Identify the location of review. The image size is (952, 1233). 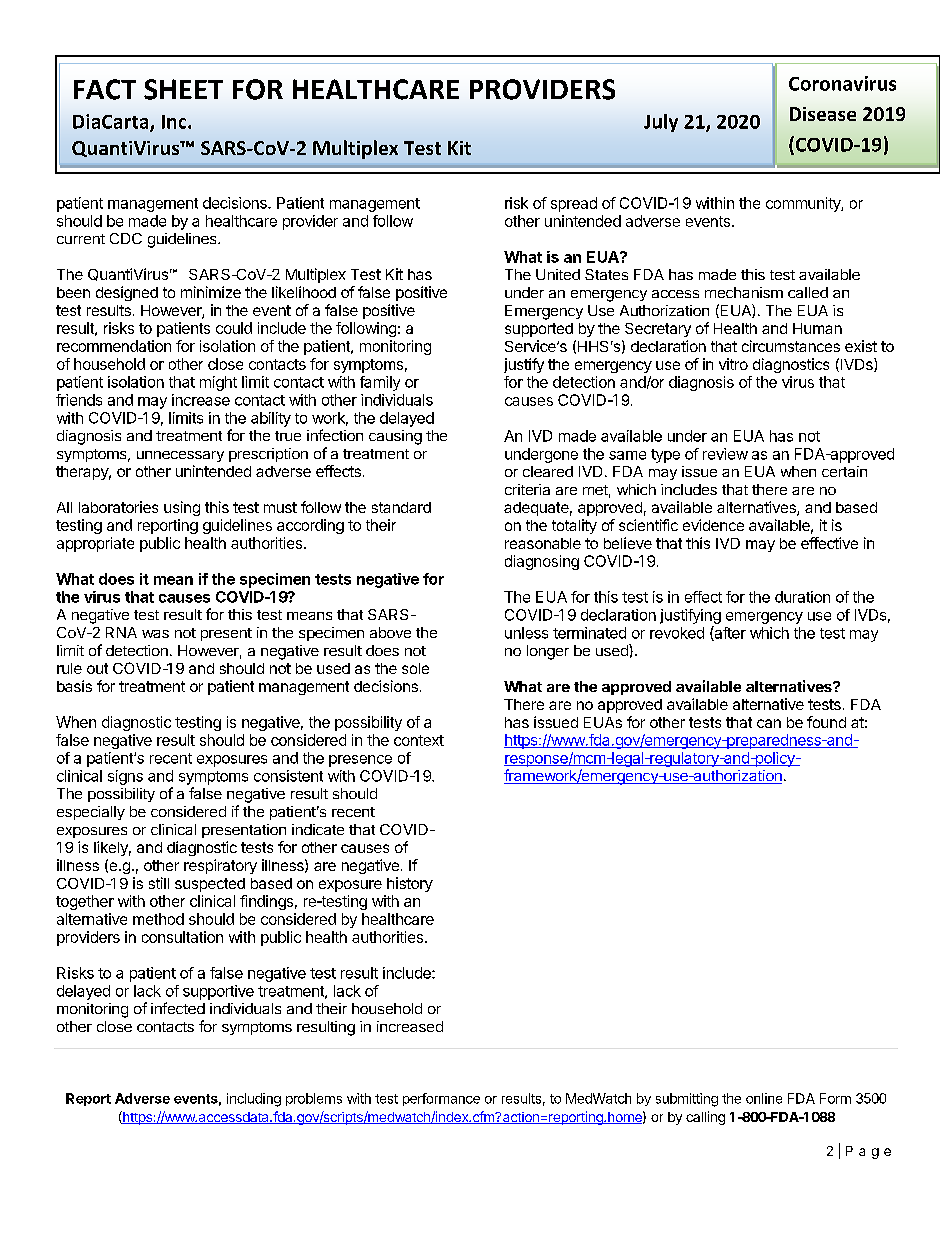
(725, 454).
